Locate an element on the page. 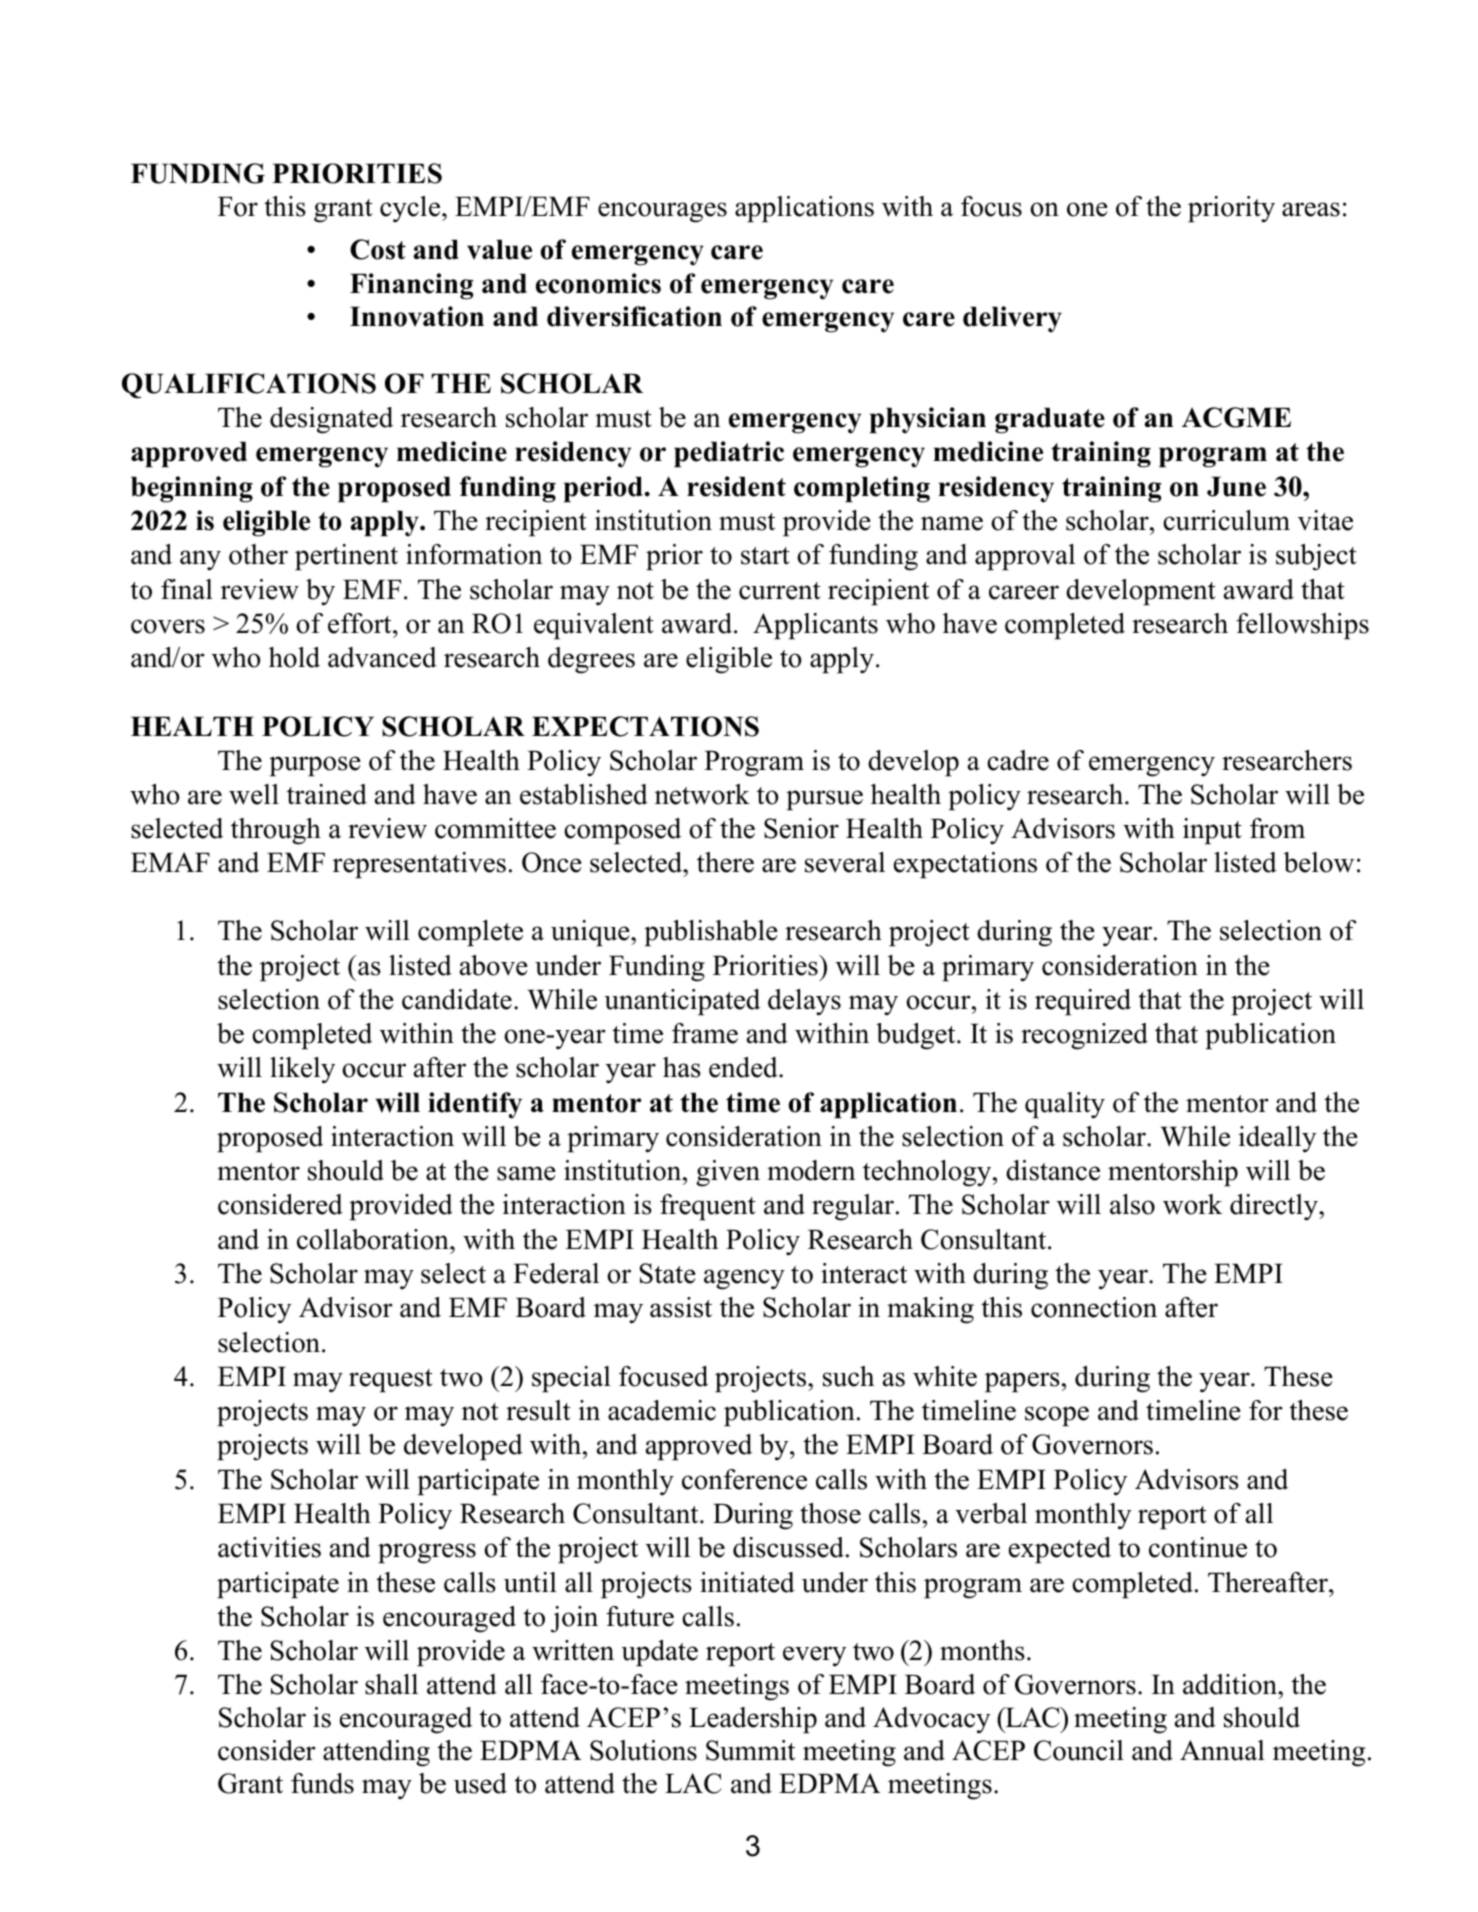 The image size is (1478, 1912). also is located at coordinates (1132, 1204).
